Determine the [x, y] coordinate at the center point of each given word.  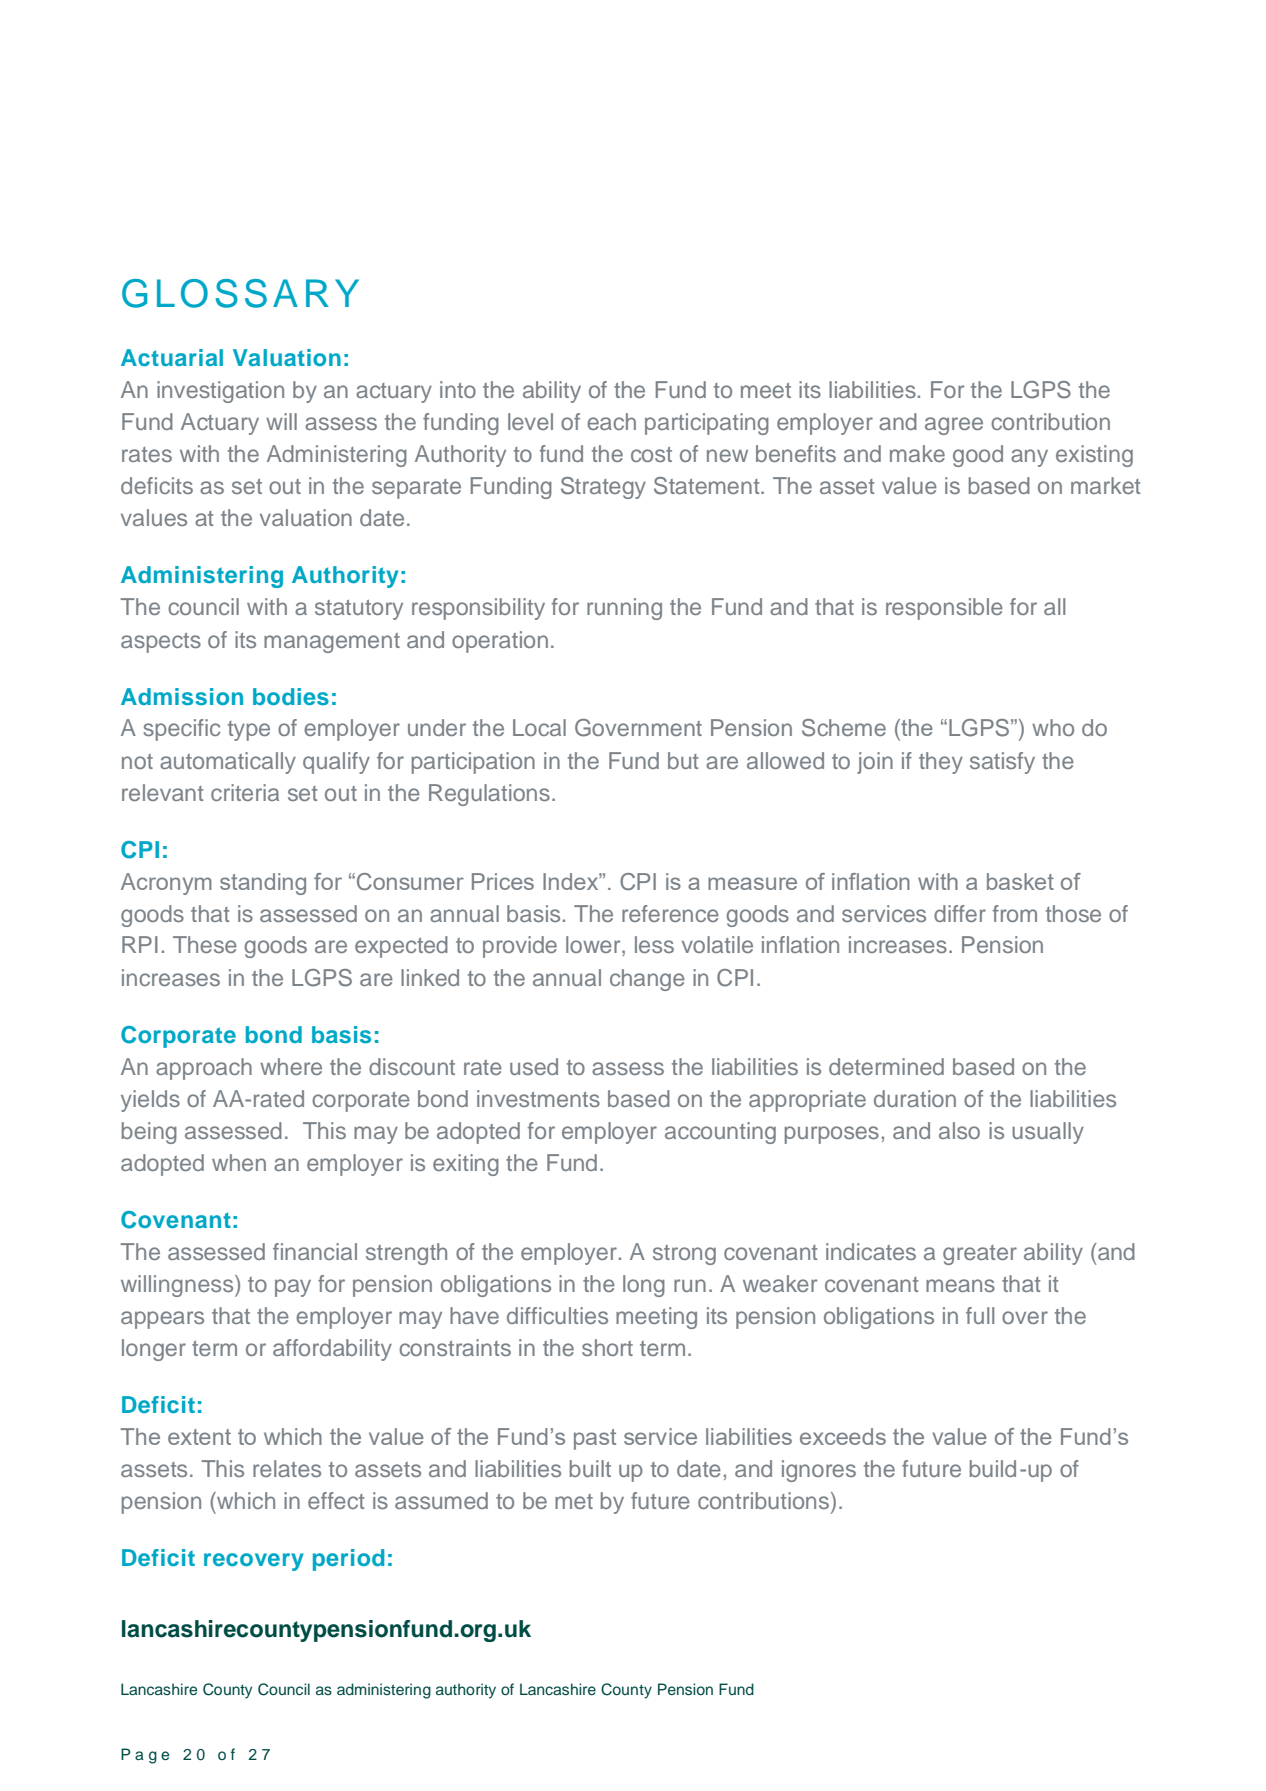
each [611, 421]
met [574, 1501]
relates [287, 1468]
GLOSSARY [240, 293]
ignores [819, 1471]
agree [954, 426]
